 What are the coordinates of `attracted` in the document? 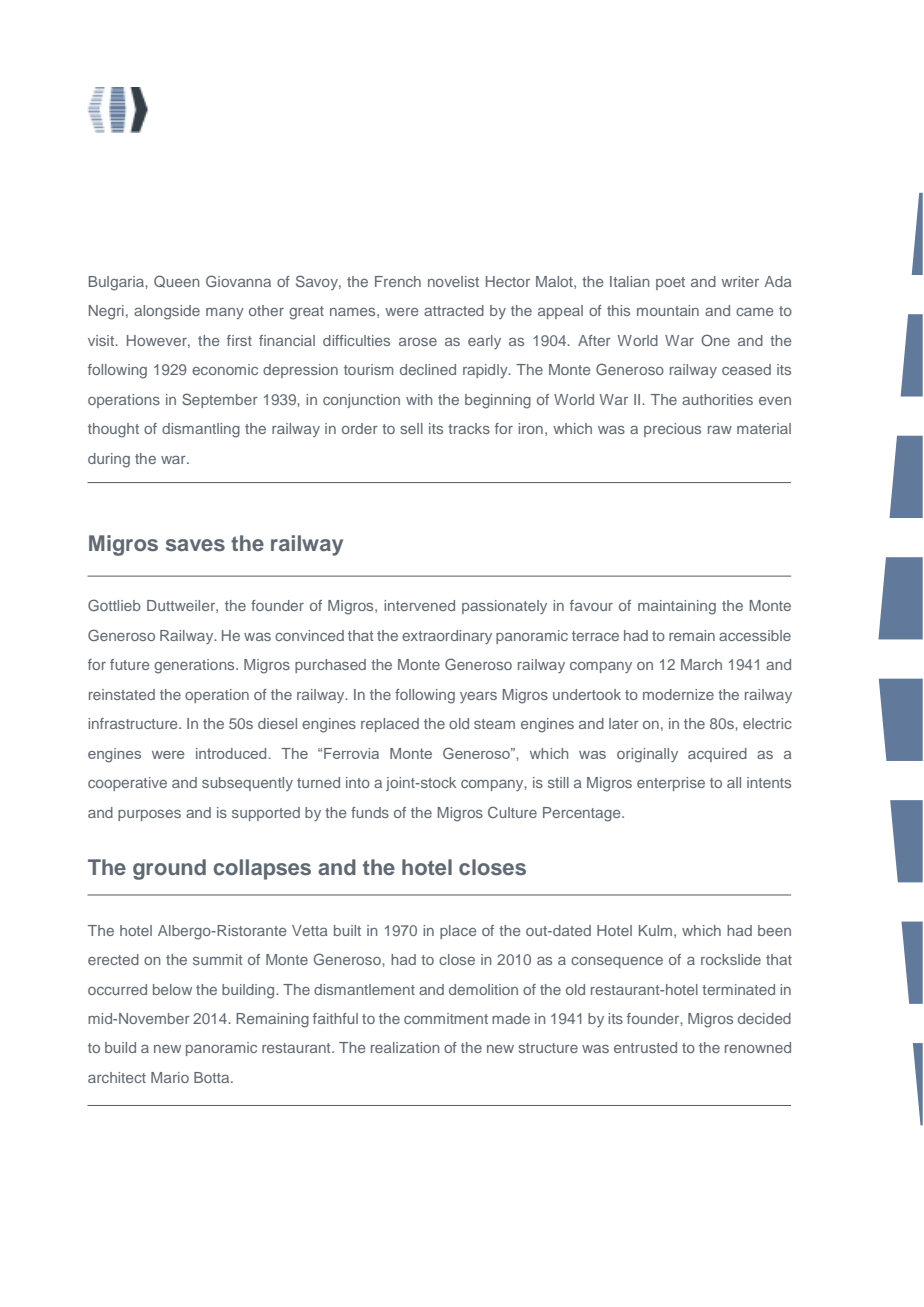 It's located at (454, 310).
